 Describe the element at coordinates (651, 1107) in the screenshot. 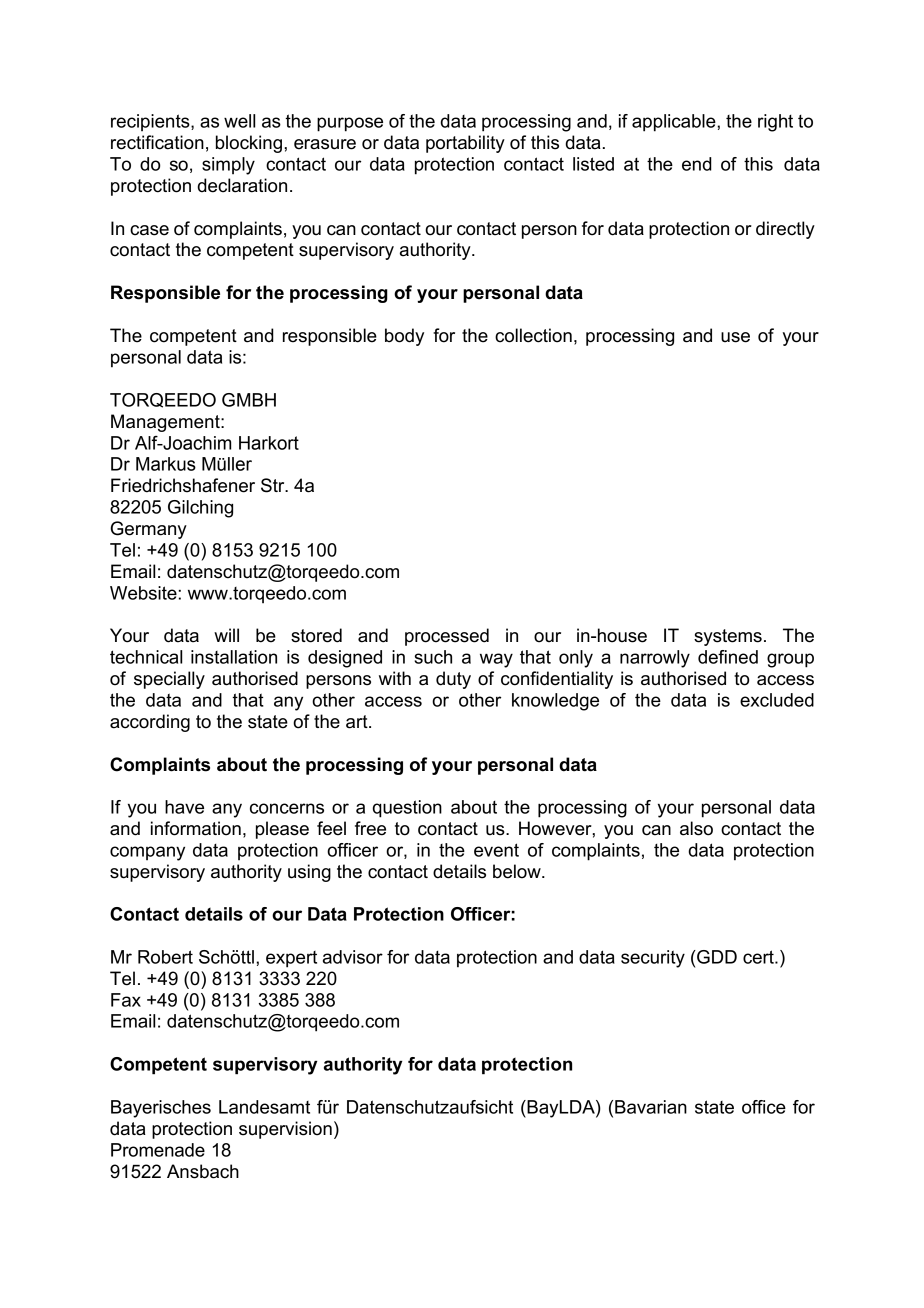

I see `Bavarian` at that location.
